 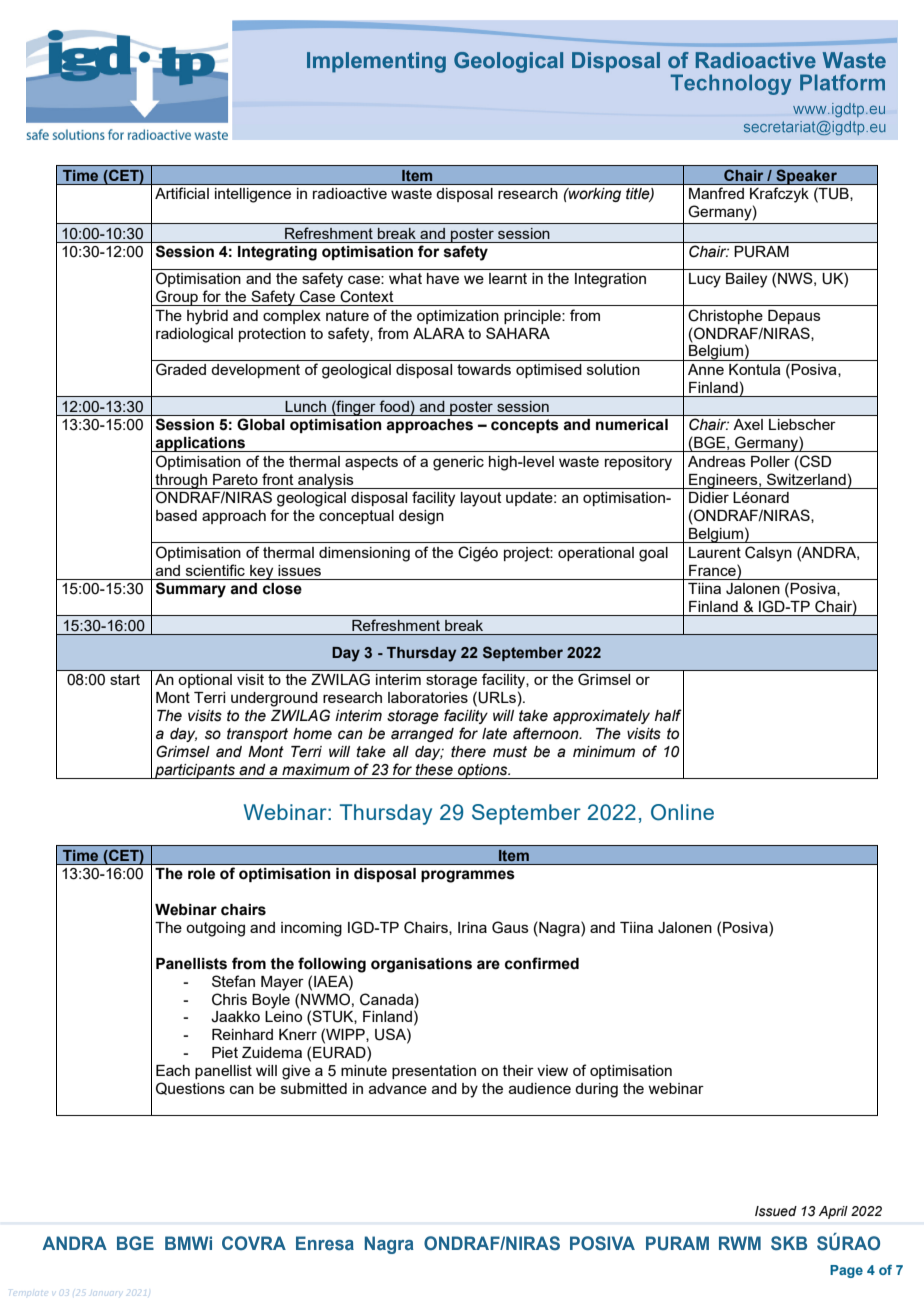 What do you see at coordinates (257, 735) in the document?
I see `transport` at bounding box center [257, 735].
